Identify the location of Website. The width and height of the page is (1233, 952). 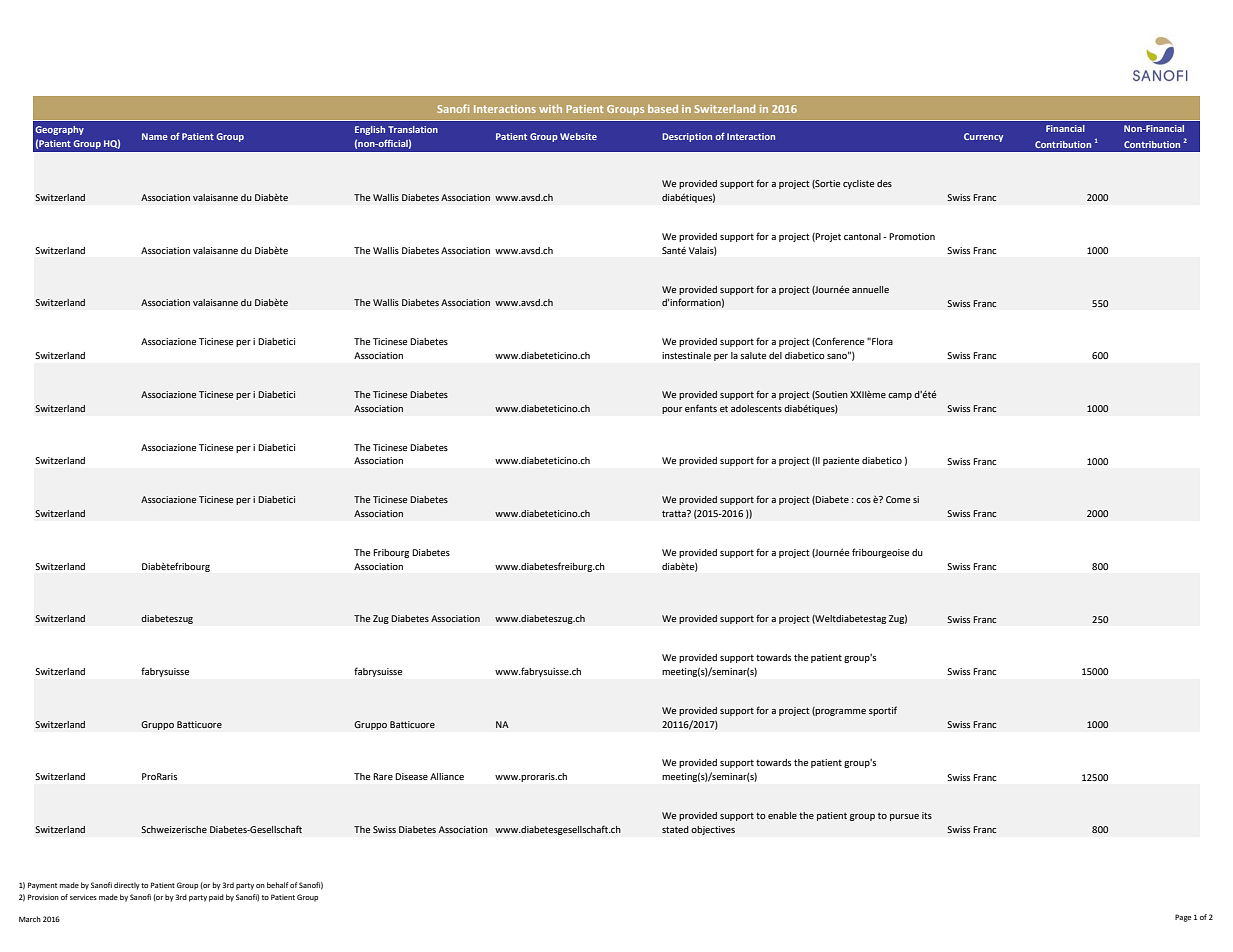
(578, 136).
